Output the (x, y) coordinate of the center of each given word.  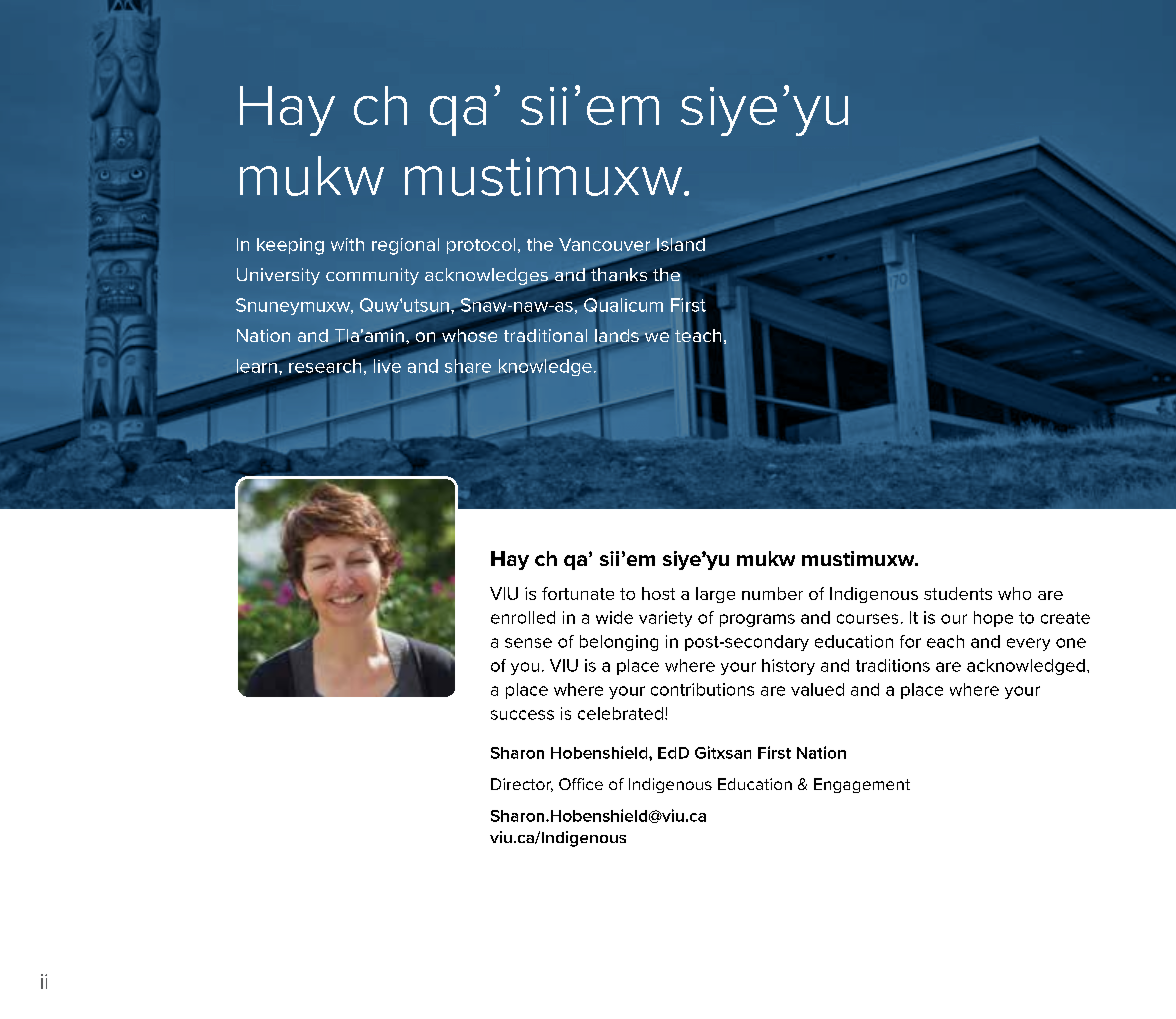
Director (522, 785)
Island (681, 243)
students (958, 593)
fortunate (578, 593)
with (347, 244)
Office (581, 784)
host (658, 593)
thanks (618, 273)
